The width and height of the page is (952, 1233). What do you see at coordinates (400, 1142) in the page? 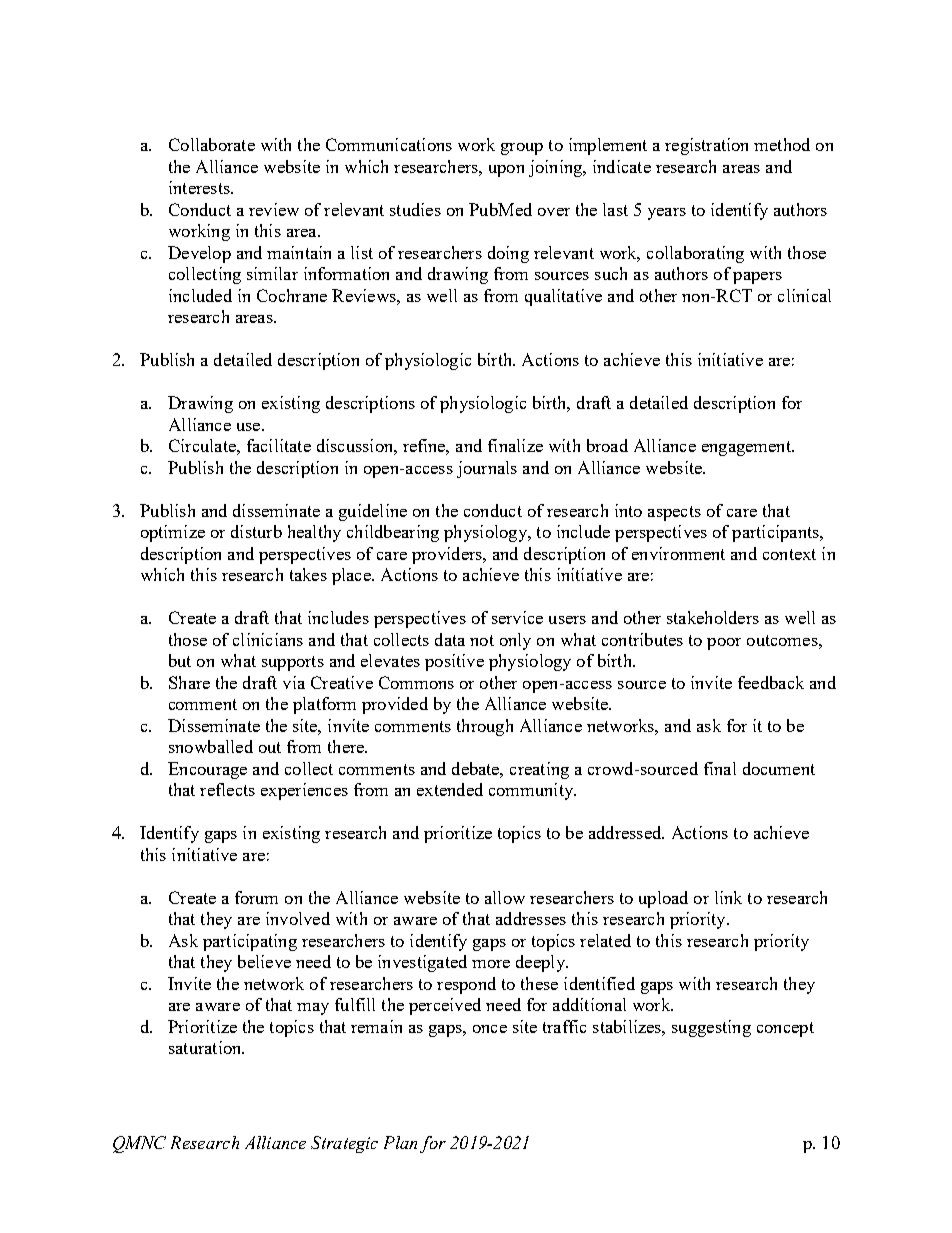
I see `Plan` at bounding box center [400, 1142].
